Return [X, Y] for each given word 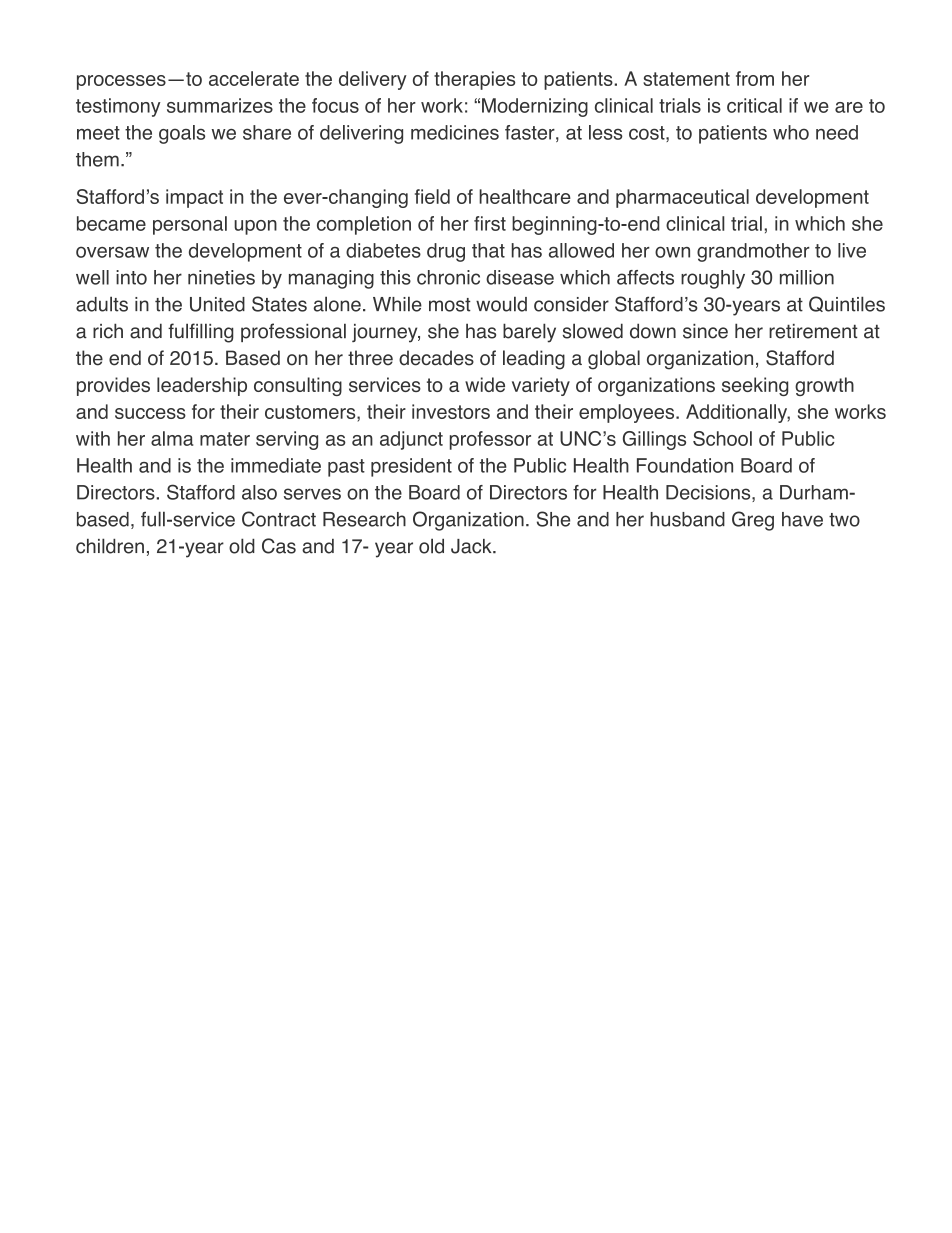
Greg [753, 521]
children [110, 546]
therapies [474, 80]
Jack [472, 546]
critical [754, 105]
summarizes [220, 105]
